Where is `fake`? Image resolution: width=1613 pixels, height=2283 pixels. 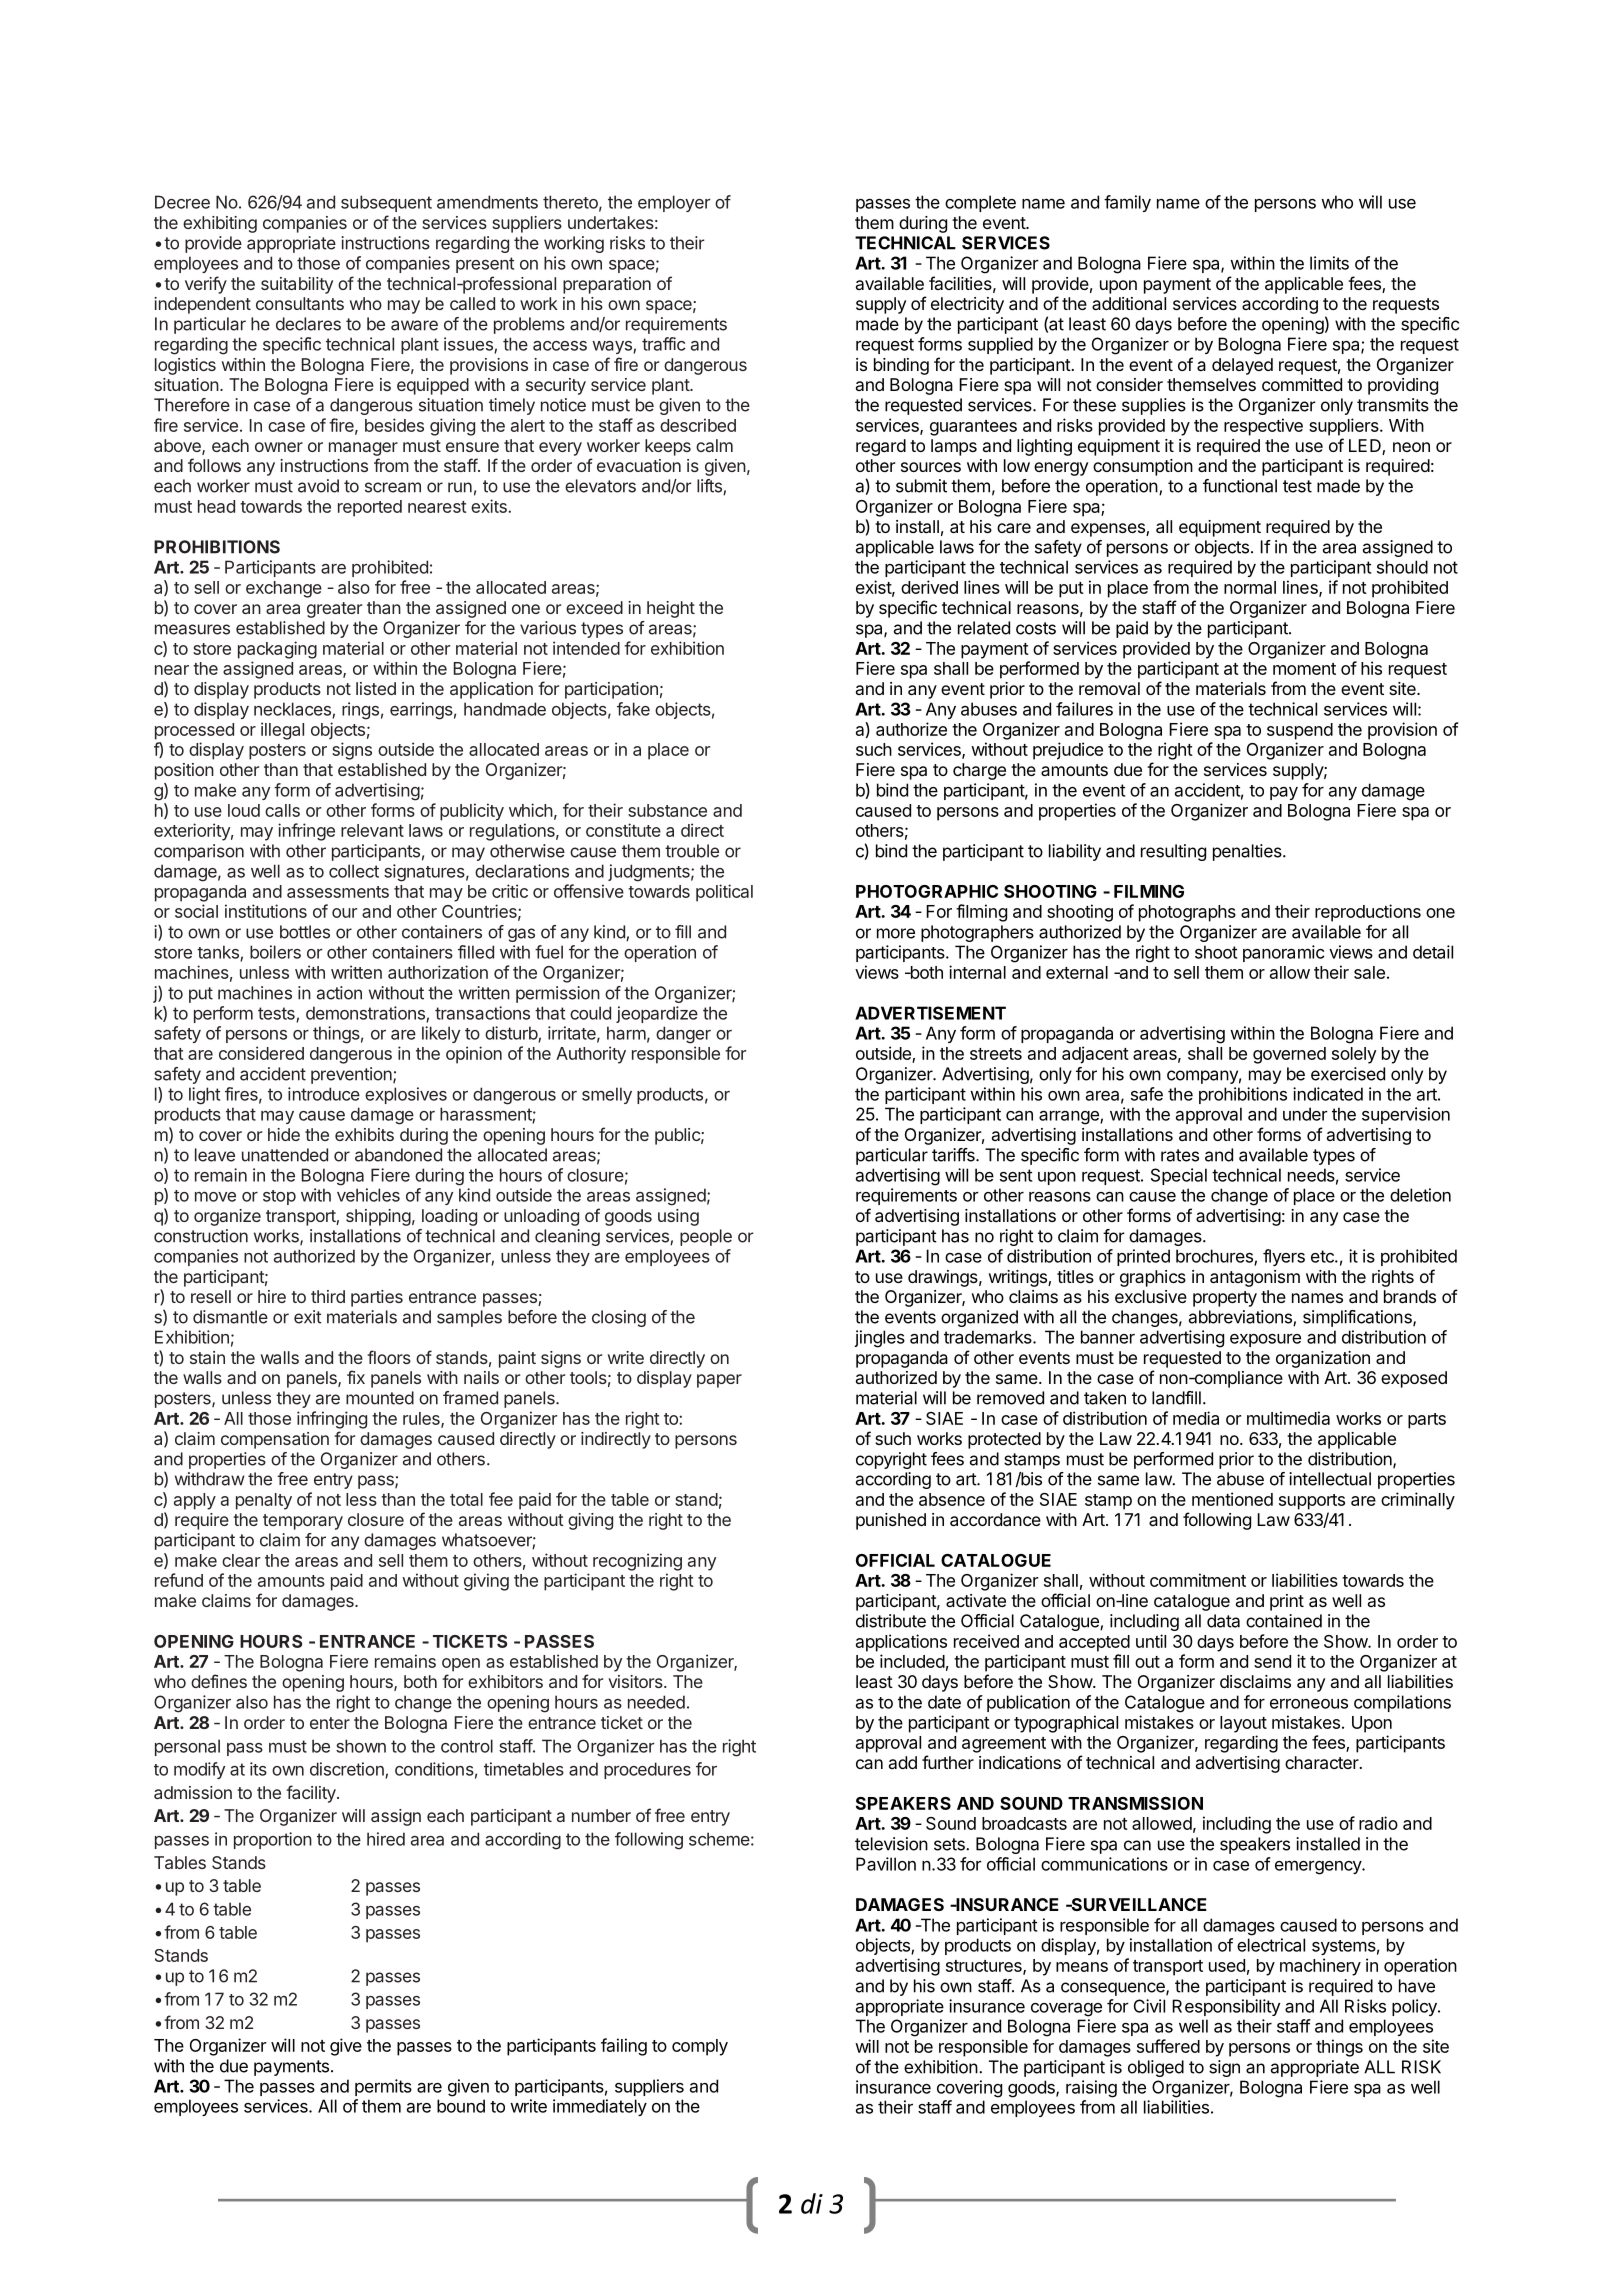
fake is located at coordinates (633, 709).
